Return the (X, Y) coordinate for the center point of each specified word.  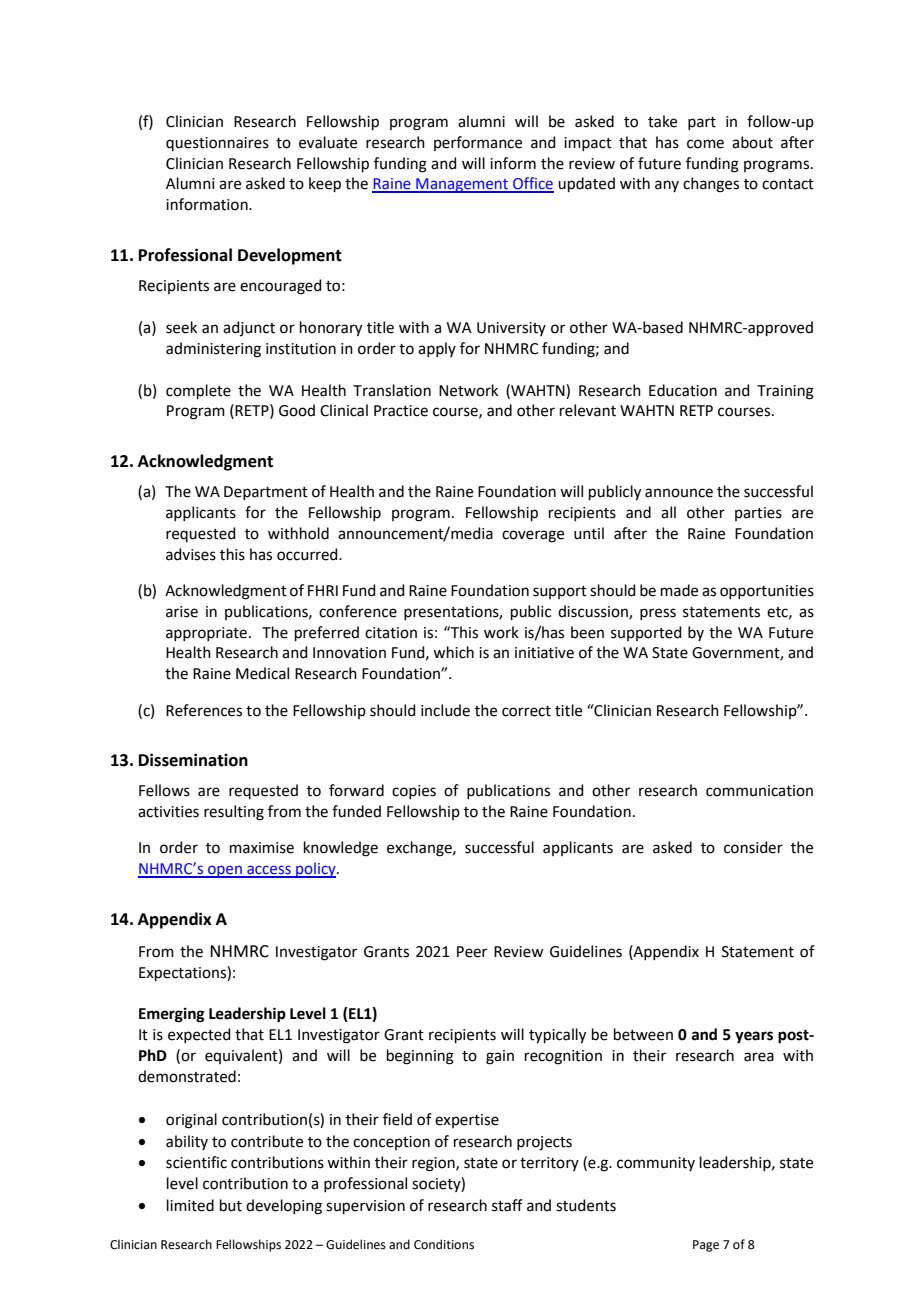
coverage (533, 536)
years (754, 1037)
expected (199, 1035)
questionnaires (217, 144)
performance (478, 143)
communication (759, 791)
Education (683, 390)
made (679, 590)
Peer (472, 952)
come (705, 144)
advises (191, 554)
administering (213, 350)
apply (437, 349)
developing (284, 1207)
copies (414, 792)
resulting (234, 813)
